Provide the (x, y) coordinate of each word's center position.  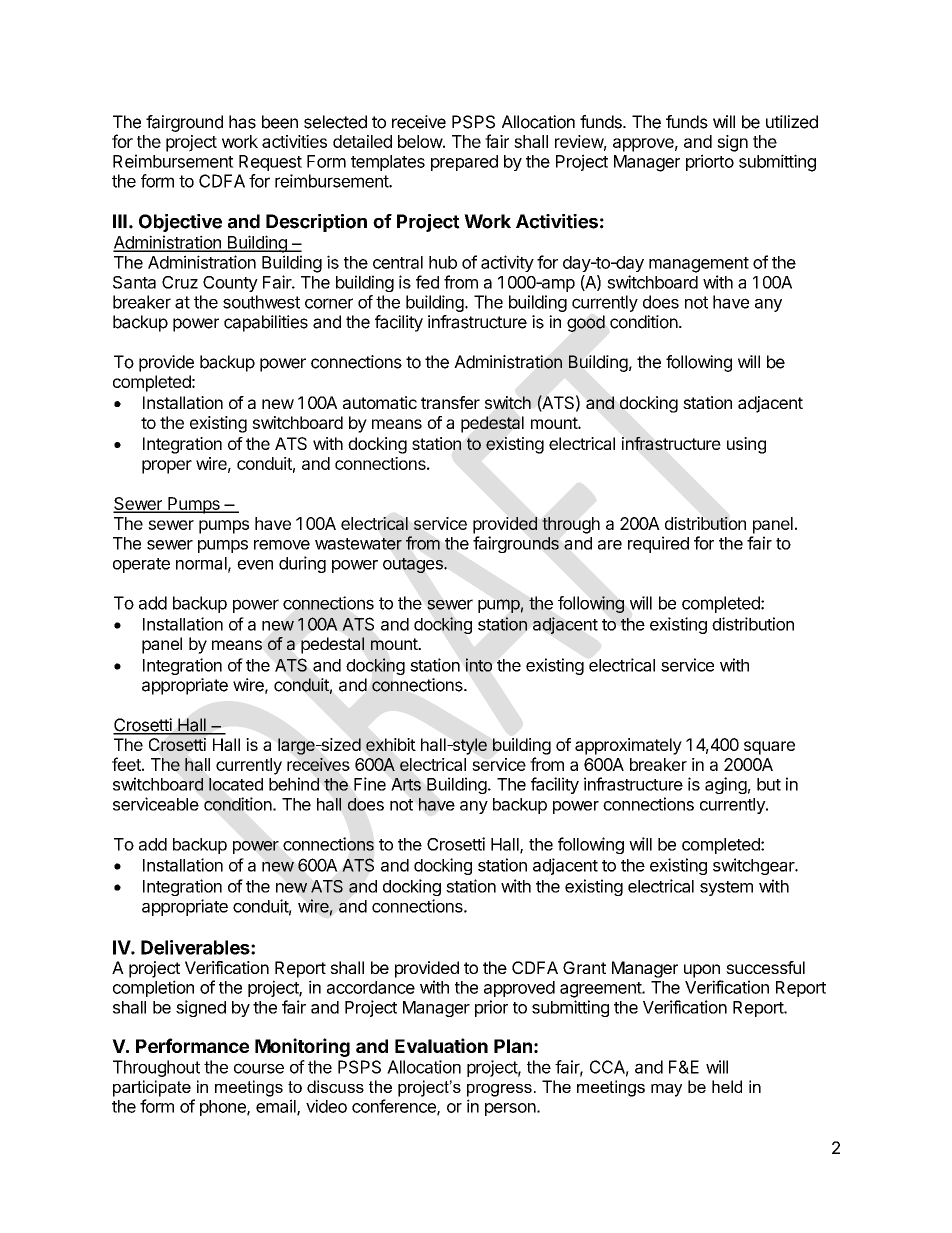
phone (224, 1108)
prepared (464, 163)
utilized (792, 122)
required (658, 544)
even (255, 565)
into (479, 665)
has (242, 122)
